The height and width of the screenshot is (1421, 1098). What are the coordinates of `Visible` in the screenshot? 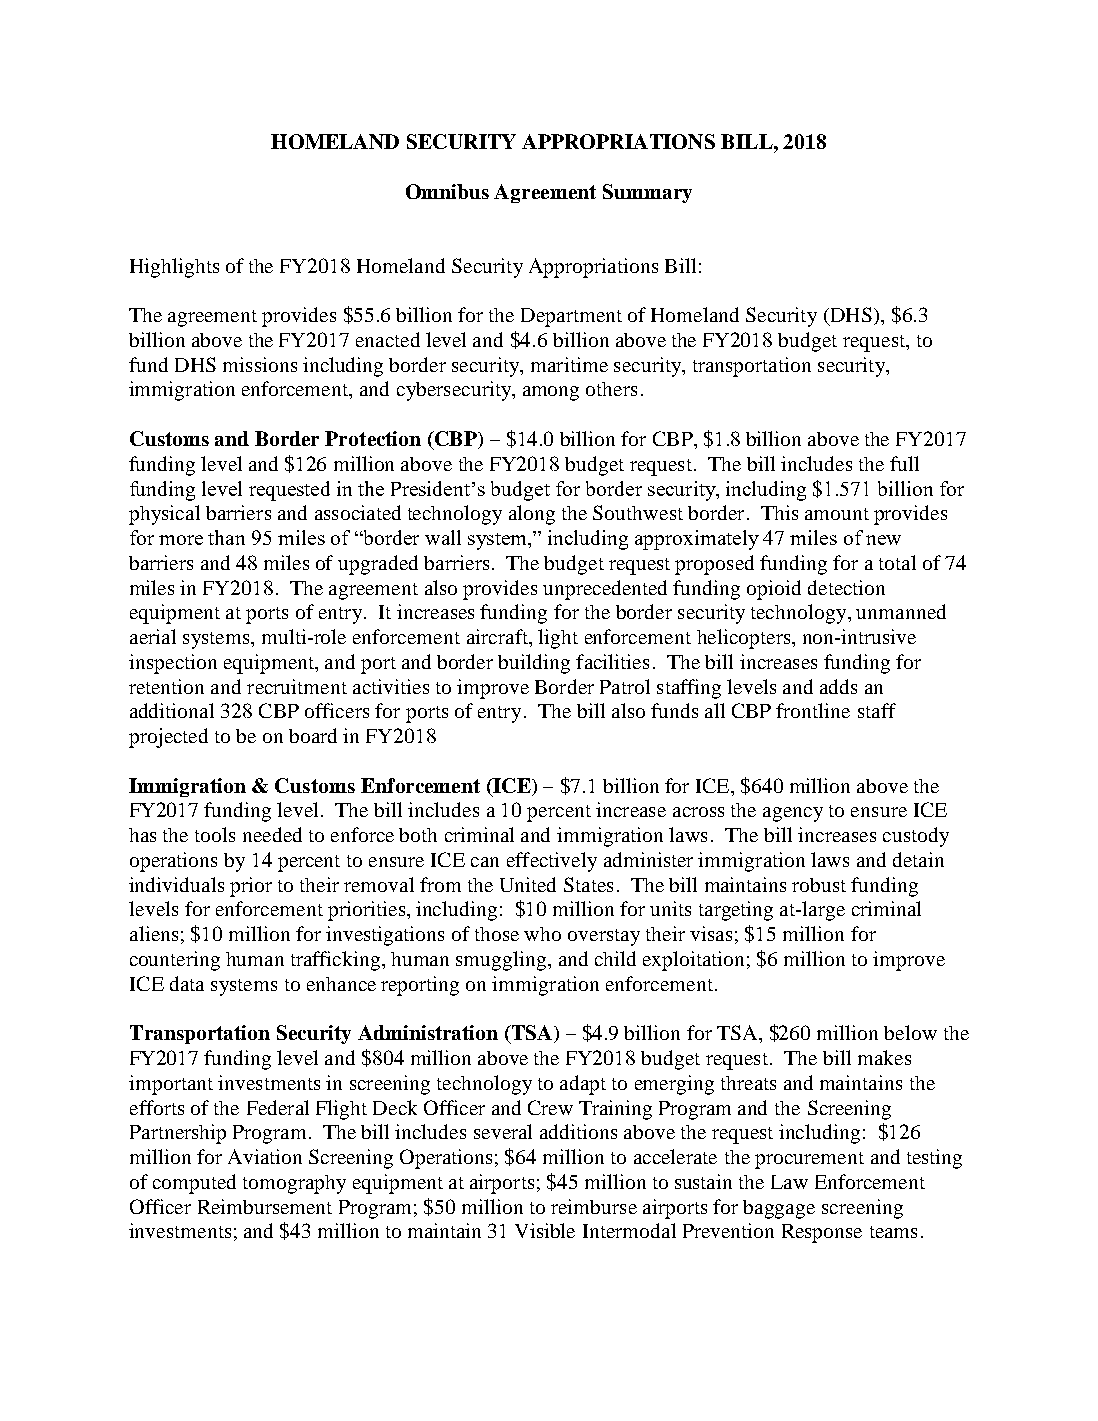 It's located at (545, 1230).
